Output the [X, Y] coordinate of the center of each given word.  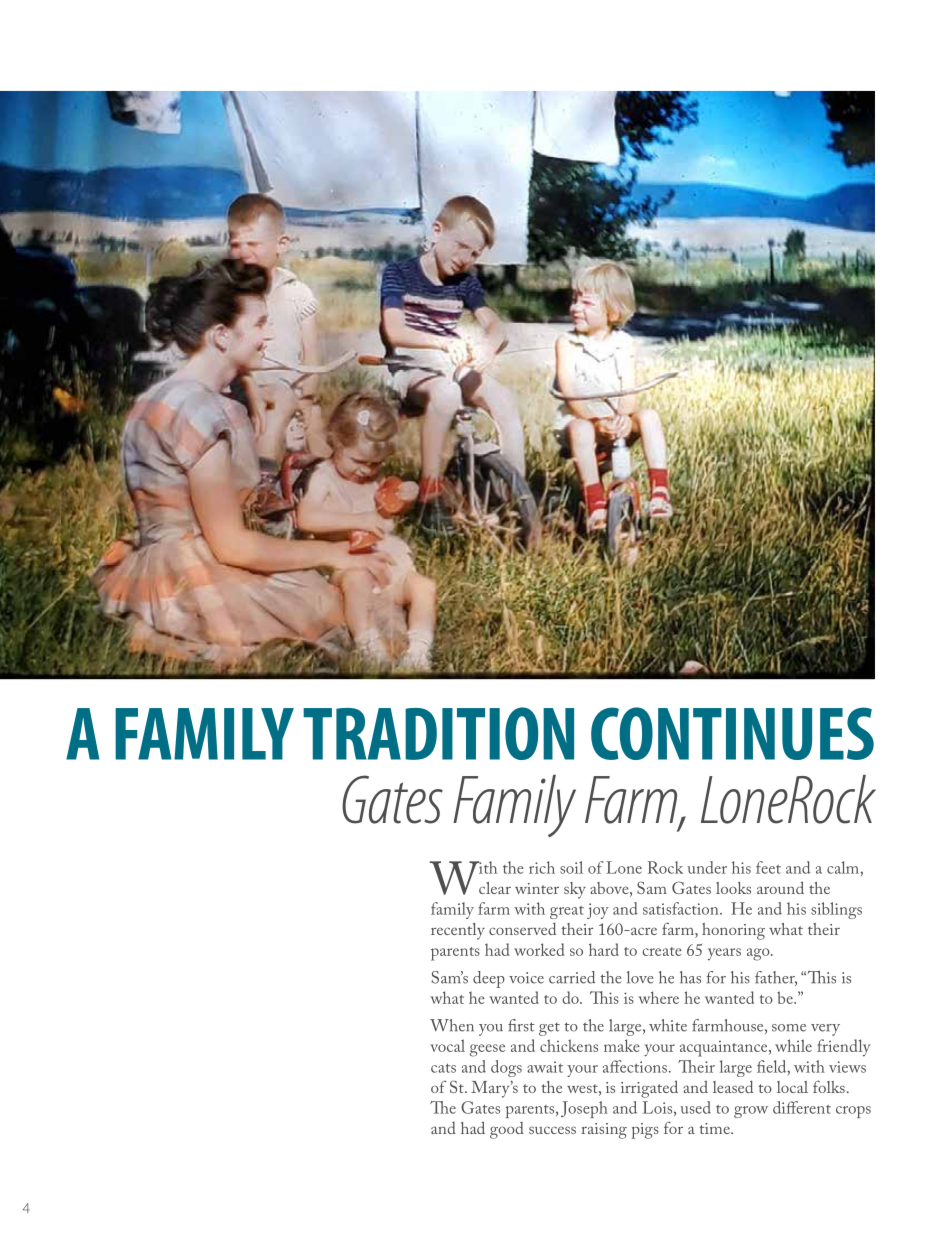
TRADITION [438, 733]
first [521, 1025]
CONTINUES [732, 733]
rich [542, 867]
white [668, 1025]
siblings [836, 910]
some [789, 1028]
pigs [645, 1131]
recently [458, 931]
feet [768, 867]
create [662, 951]
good [507, 1130]
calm [844, 867]
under [707, 867]
